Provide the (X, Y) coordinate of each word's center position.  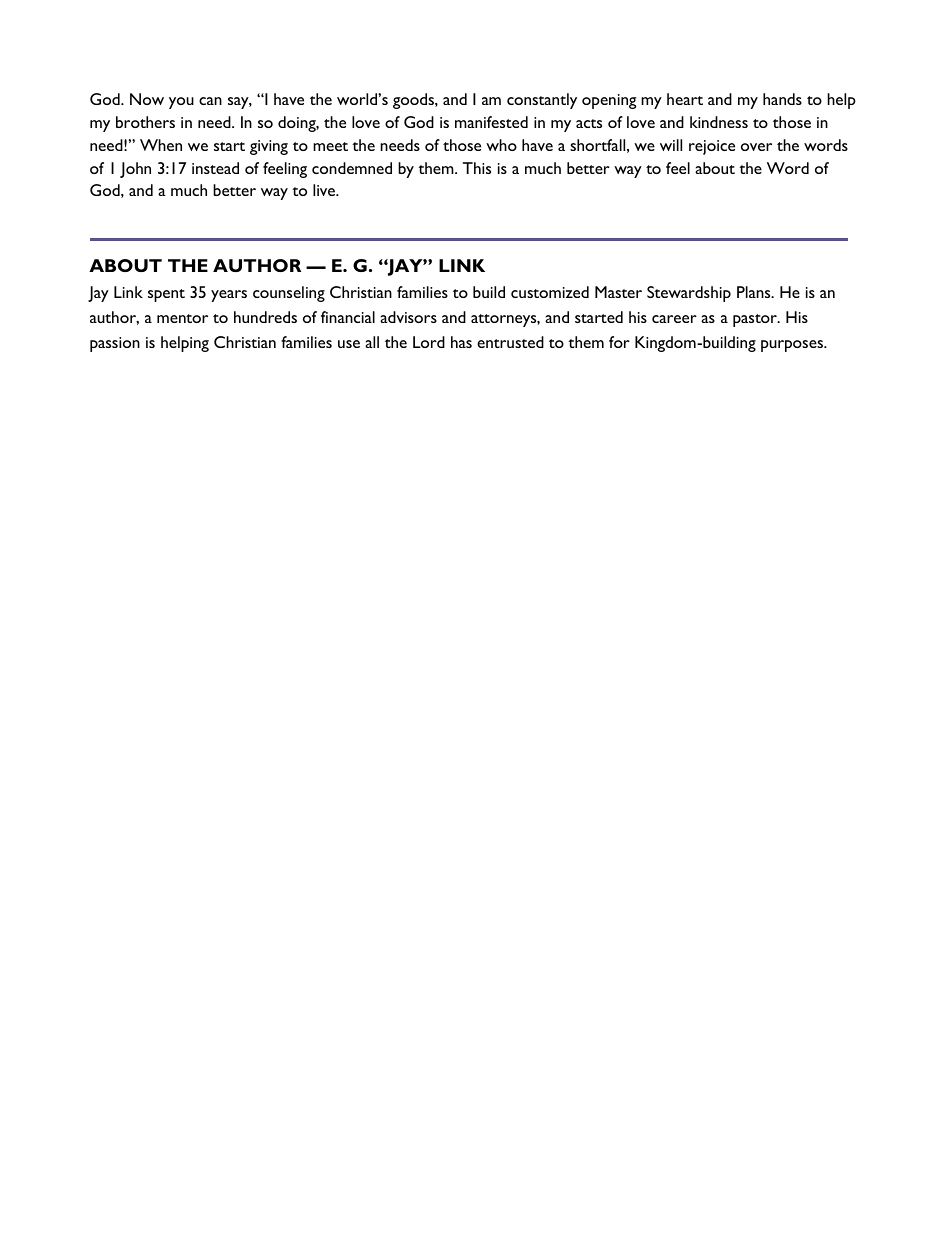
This (477, 168)
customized (550, 292)
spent (166, 295)
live (325, 190)
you (181, 103)
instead (215, 168)
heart (685, 99)
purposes (793, 346)
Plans (755, 292)
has (461, 342)
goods (414, 101)
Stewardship (689, 294)
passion (115, 344)
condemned (352, 168)
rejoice (712, 147)
